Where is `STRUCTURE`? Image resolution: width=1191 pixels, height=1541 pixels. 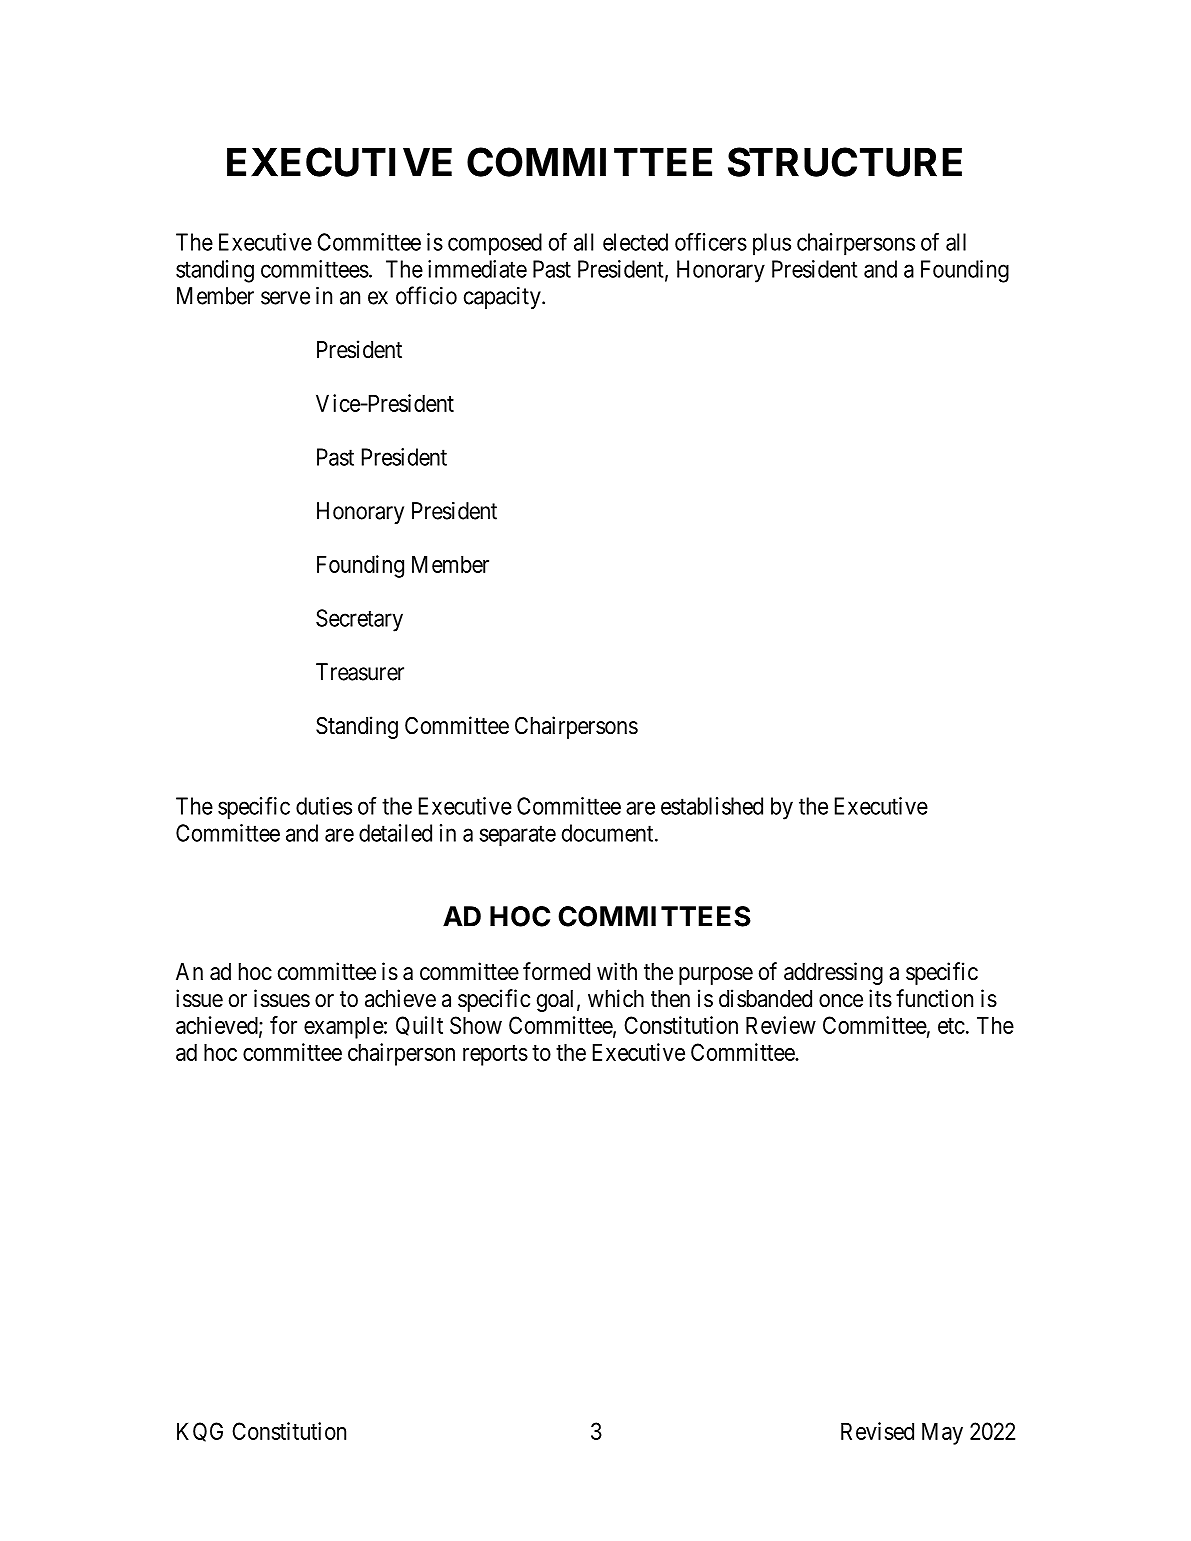
STRUCTURE is located at coordinates (845, 162).
